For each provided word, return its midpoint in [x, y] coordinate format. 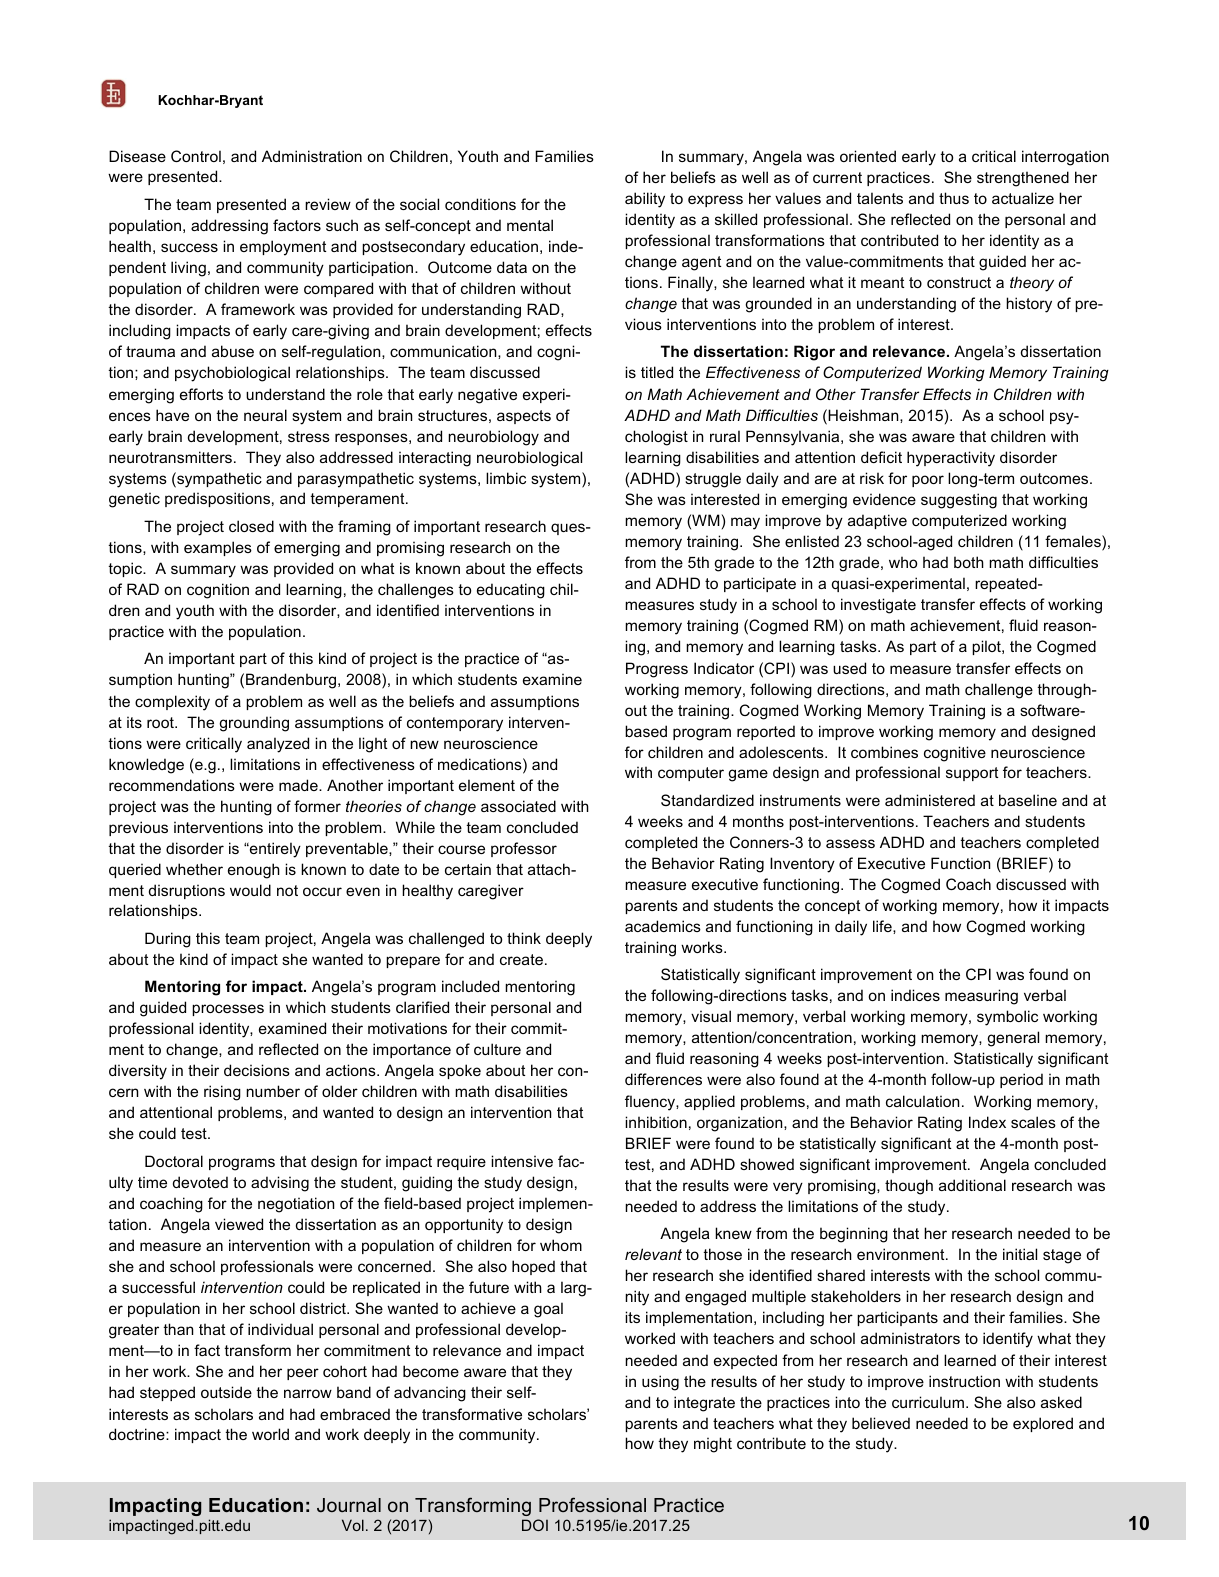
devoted [200, 1182]
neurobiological [529, 459]
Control [196, 156]
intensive [522, 1161]
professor [524, 849]
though [909, 1187]
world [270, 1434]
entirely [274, 850]
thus [954, 198]
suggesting [959, 501]
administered [930, 800]
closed [251, 526]
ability [645, 200]
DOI [535, 1525]
